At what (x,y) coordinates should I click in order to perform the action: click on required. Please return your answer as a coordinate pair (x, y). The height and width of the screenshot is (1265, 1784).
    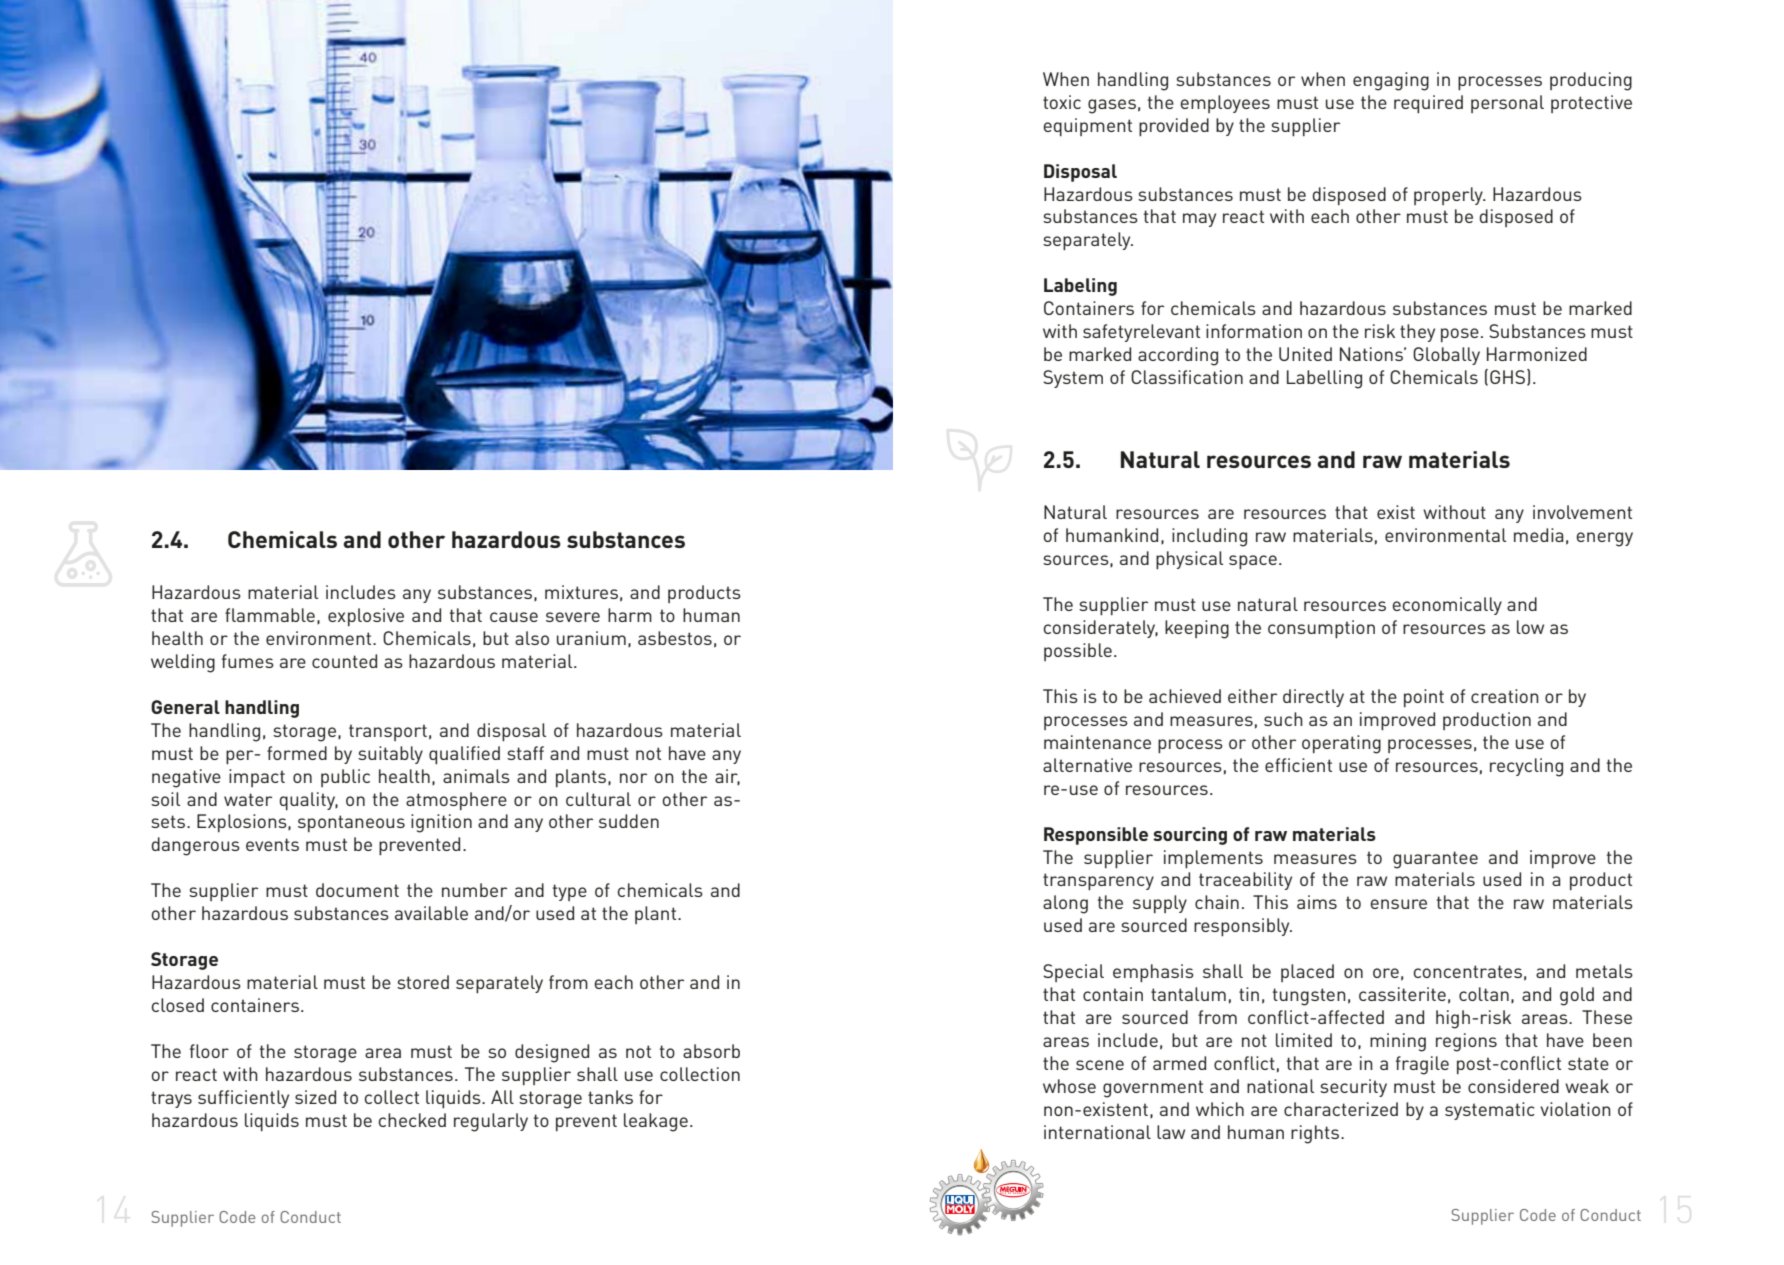
    Looking at the image, I should click on (1428, 104).
